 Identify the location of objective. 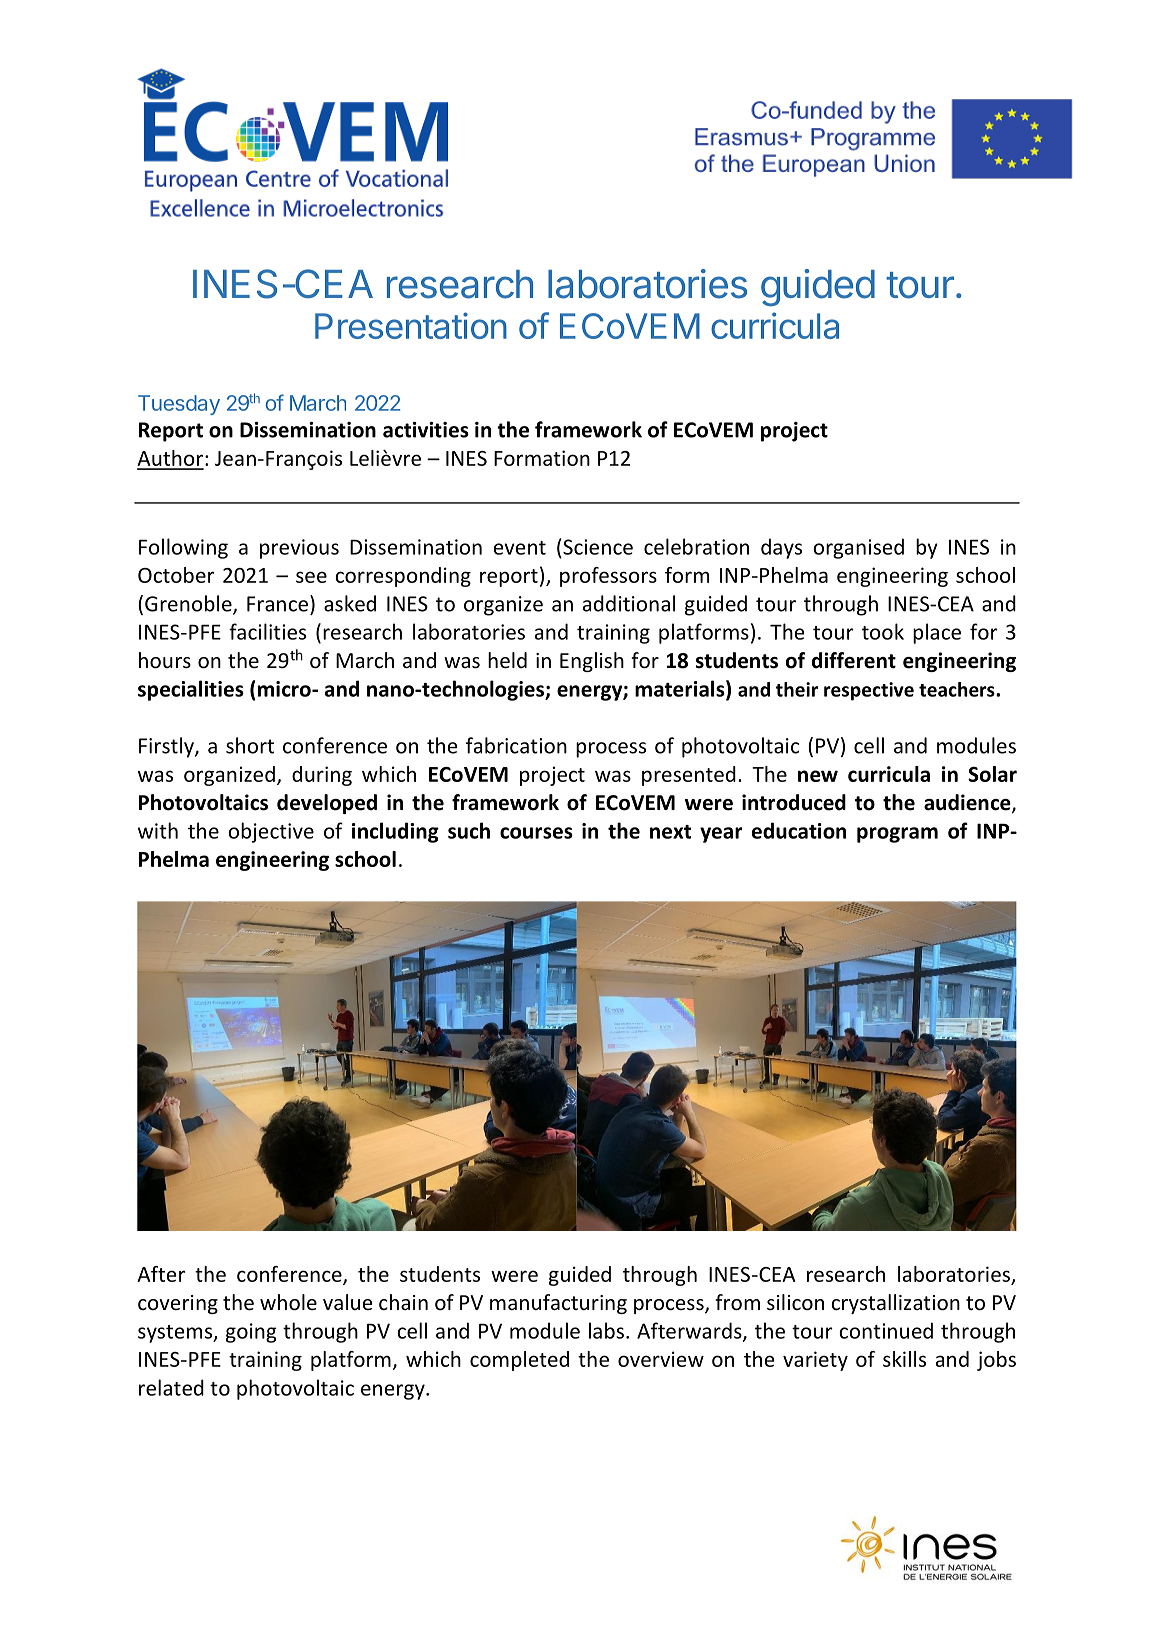
(271, 832).
